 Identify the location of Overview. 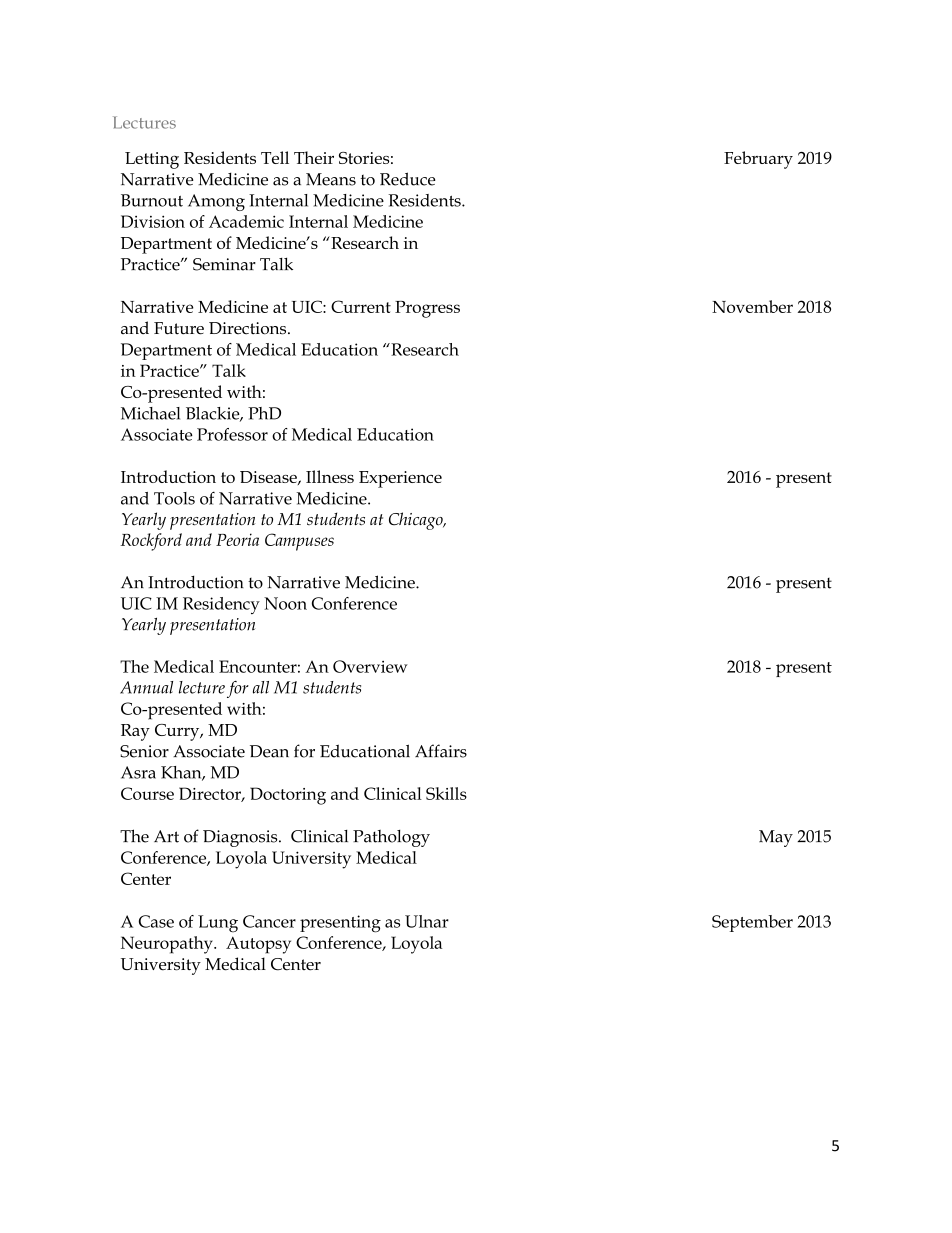
(370, 666).
